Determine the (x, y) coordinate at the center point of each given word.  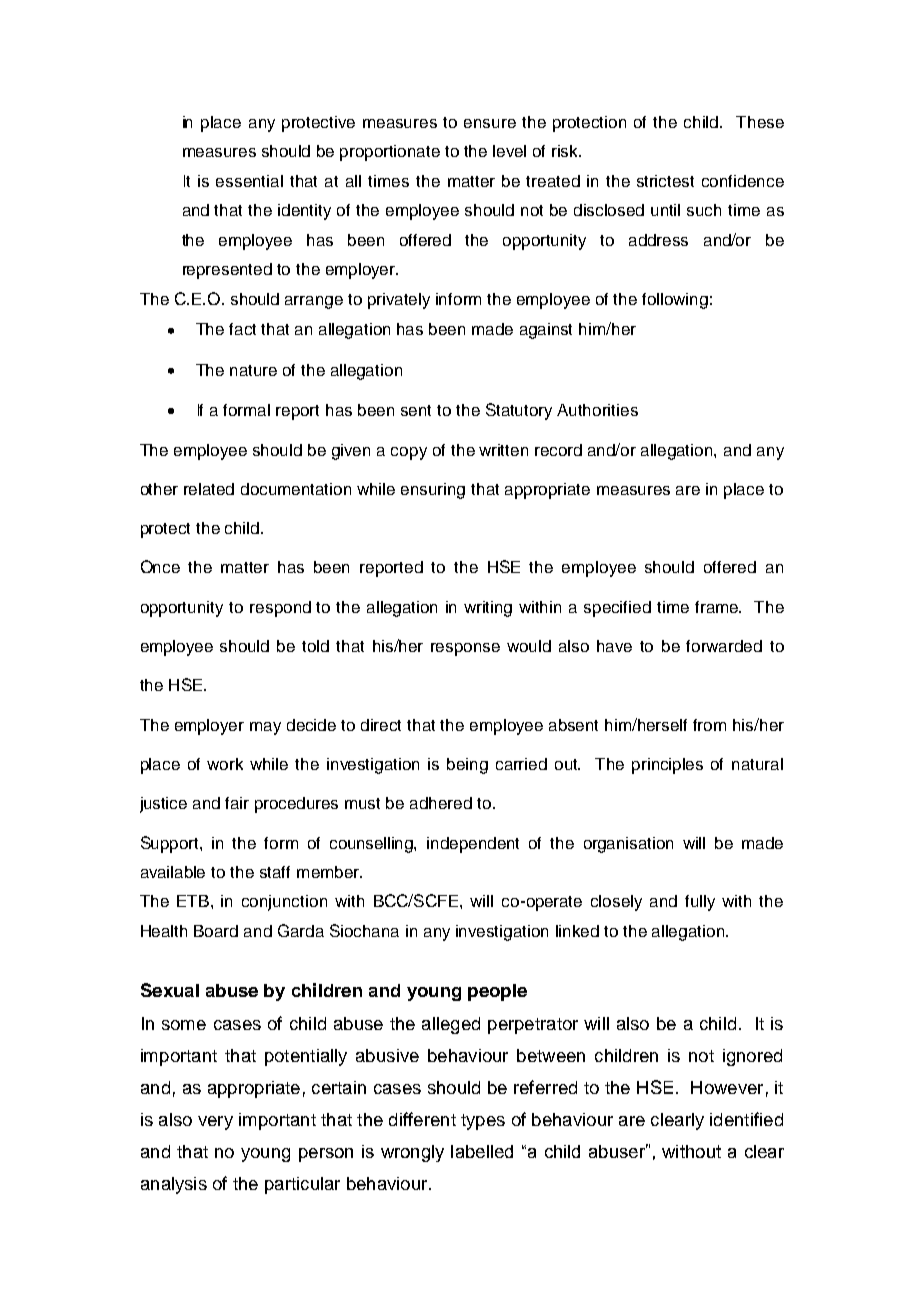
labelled (482, 1151)
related (209, 489)
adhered (441, 803)
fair (237, 803)
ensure (490, 123)
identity (304, 212)
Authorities (597, 410)
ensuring (433, 491)
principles (667, 766)
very (215, 1123)
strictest (665, 181)
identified (746, 1119)
